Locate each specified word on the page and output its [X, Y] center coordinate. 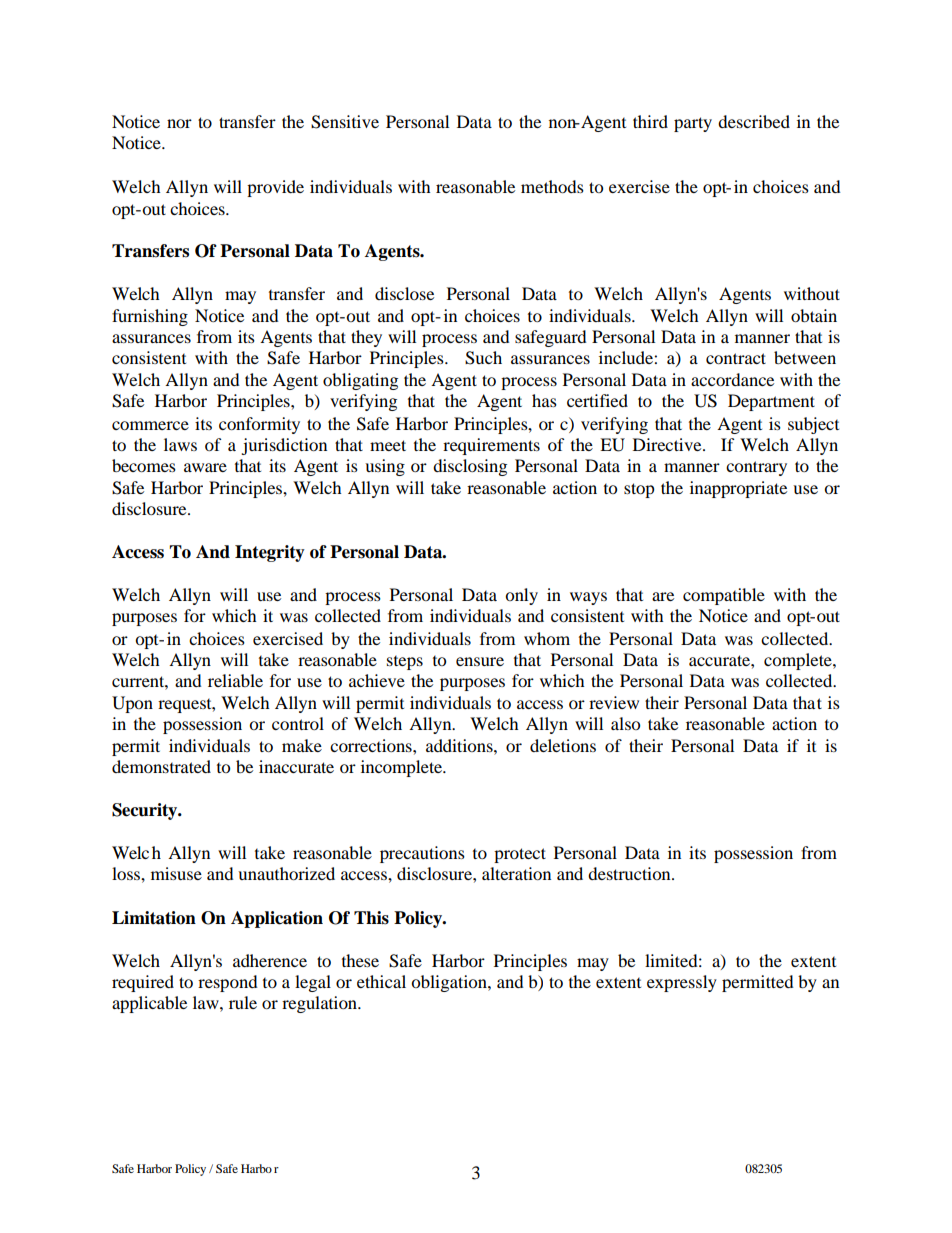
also [625, 723]
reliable [235, 680]
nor [179, 123]
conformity [259, 425]
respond [228, 983]
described [754, 121]
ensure [480, 661]
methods [552, 186]
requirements [491, 446]
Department [771, 402]
